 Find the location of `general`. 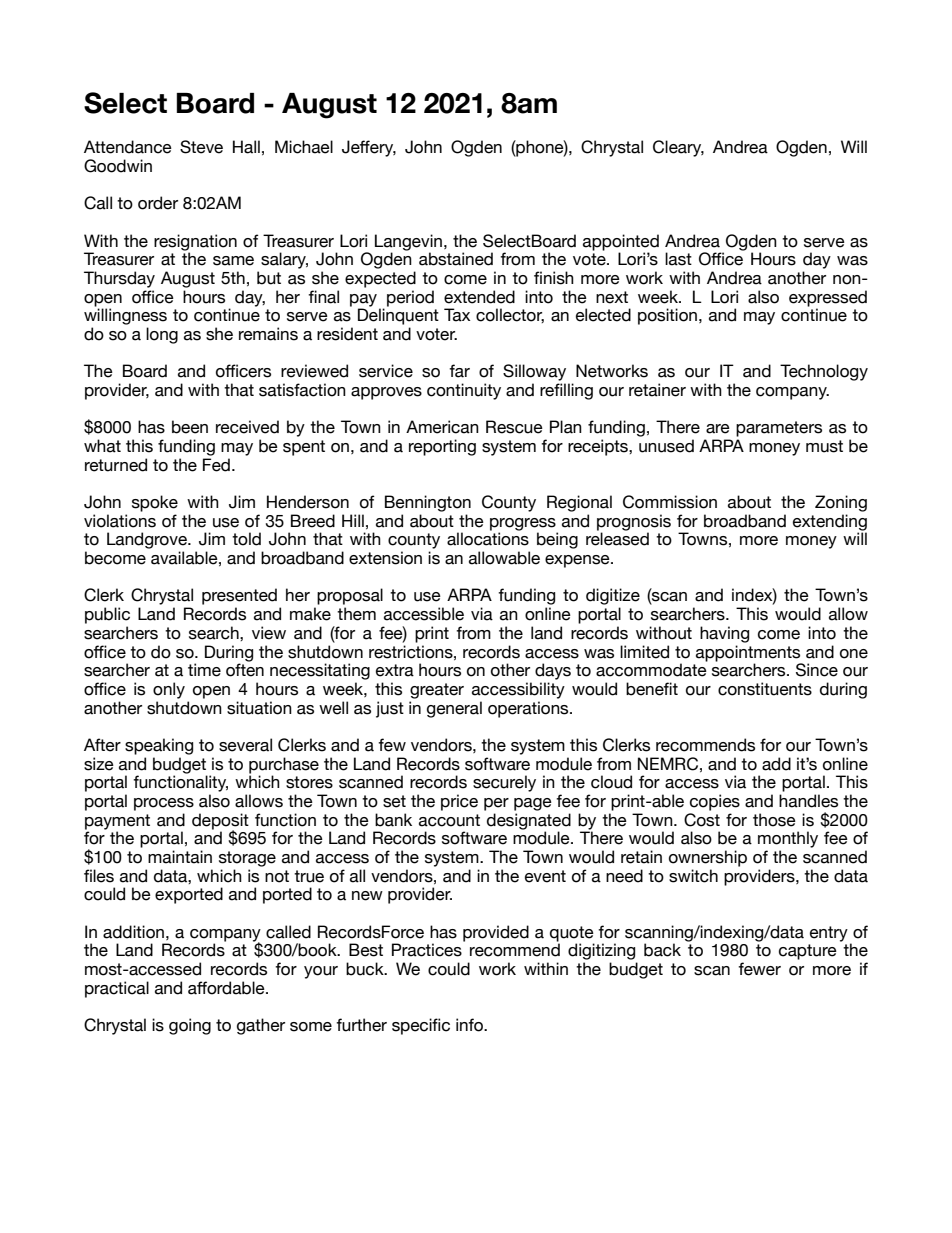

general is located at coordinates (454, 709).
